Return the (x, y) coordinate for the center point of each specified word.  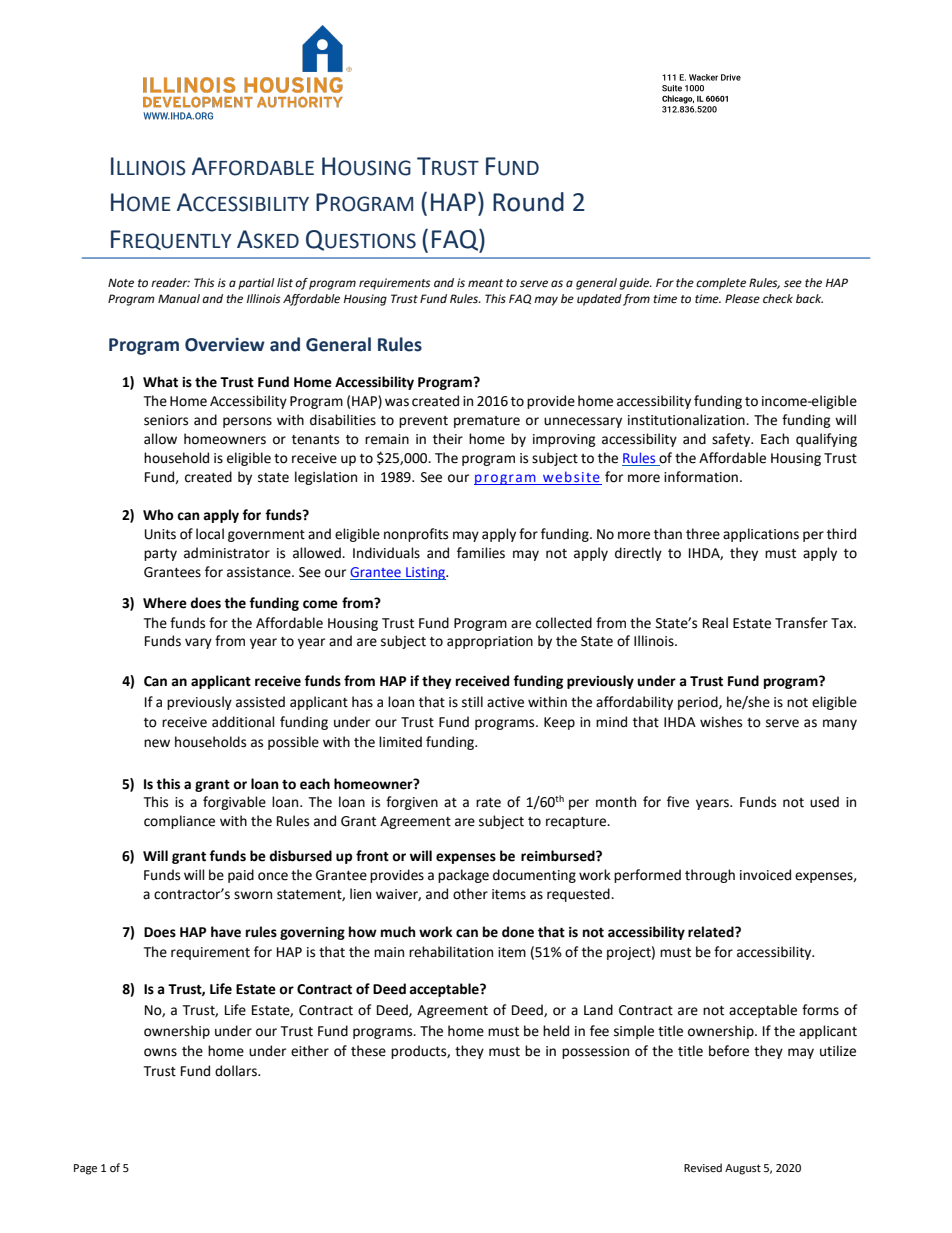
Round (528, 202)
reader (170, 283)
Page (85, 1169)
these (368, 1051)
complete (721, 284)
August (743, 1169)
